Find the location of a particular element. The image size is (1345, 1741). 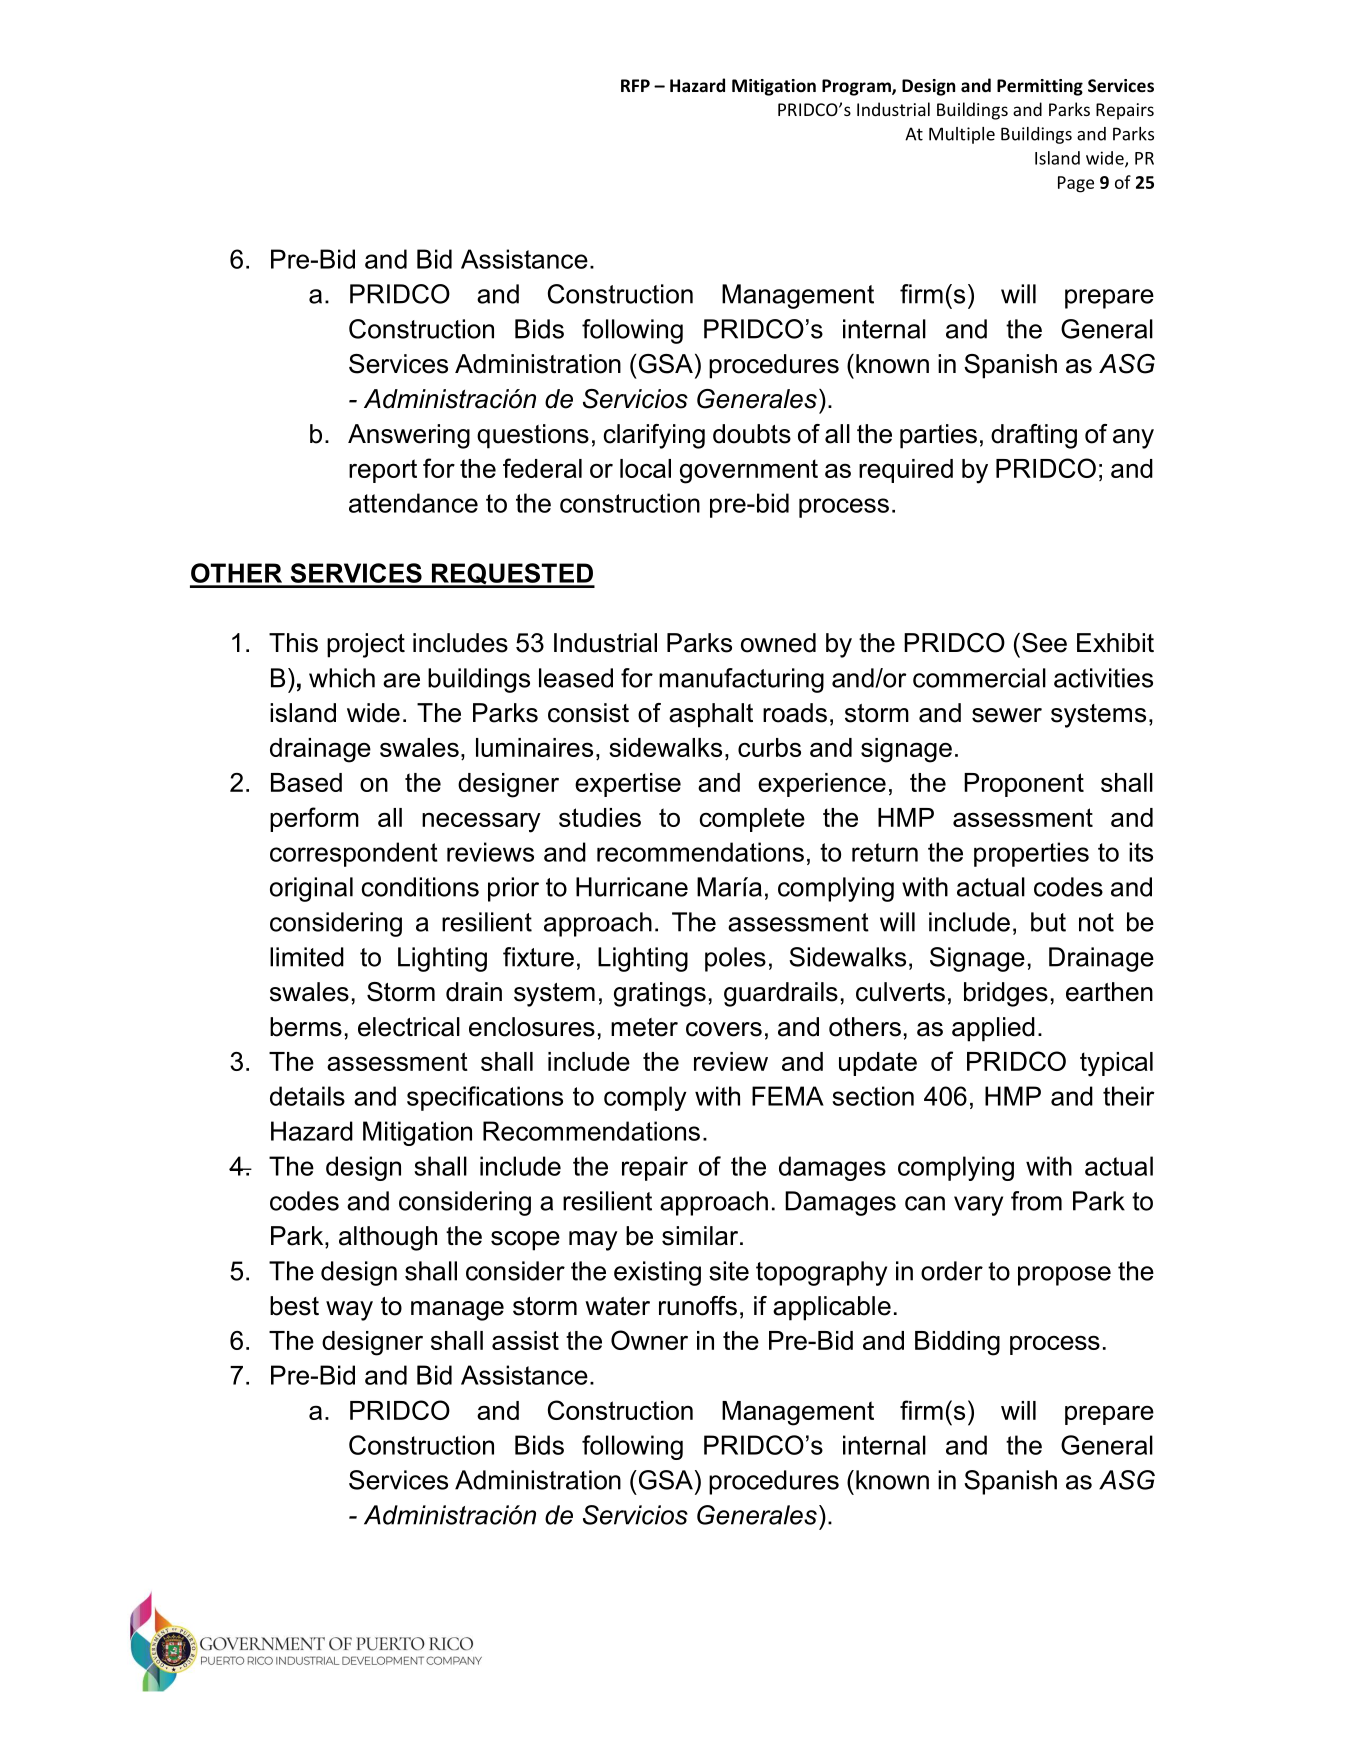

way is located at coordinates (349, 1311).
